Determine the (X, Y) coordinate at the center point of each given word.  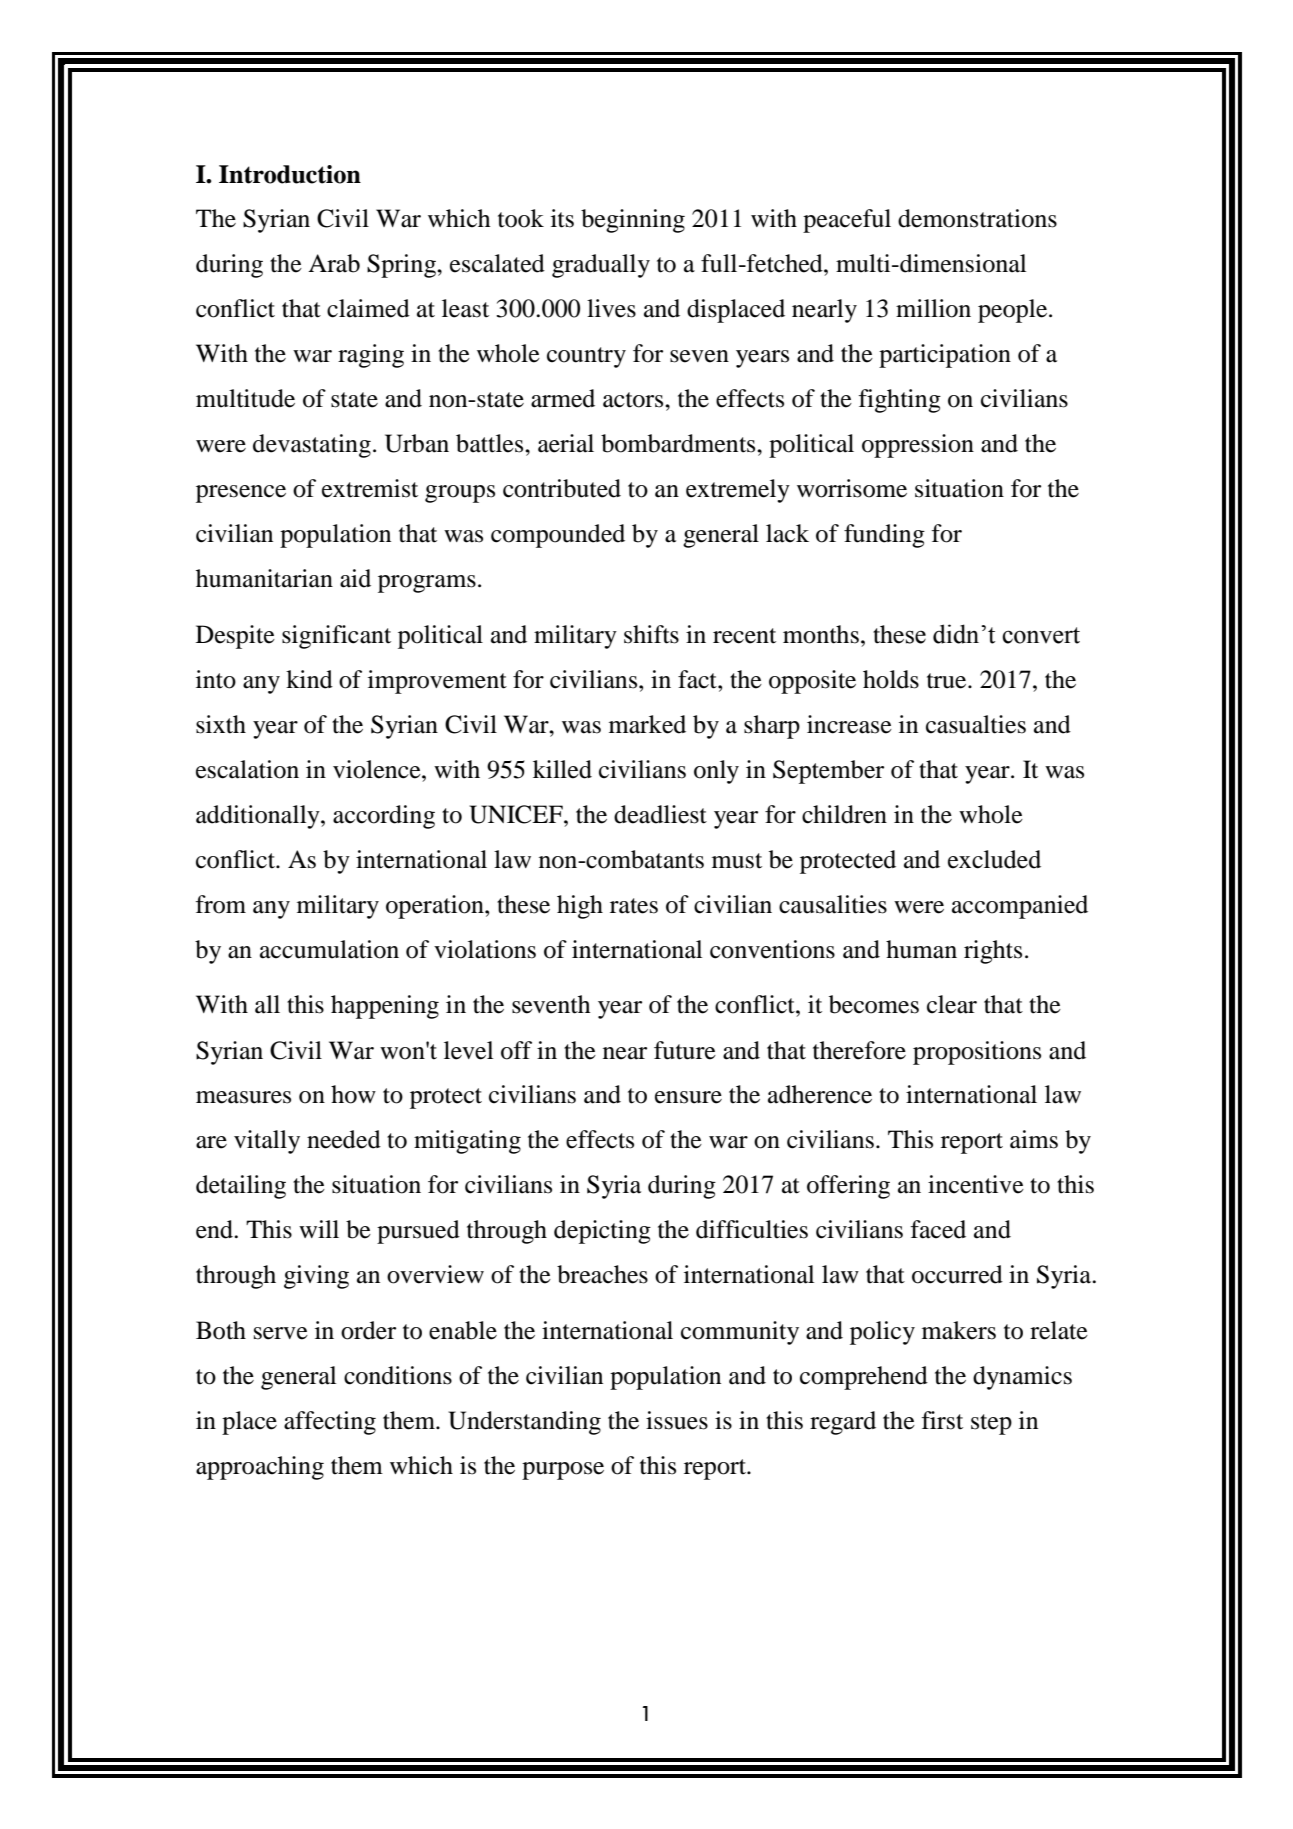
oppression (918, 446)
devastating (312, 446)
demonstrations (977, 218)
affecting (330, 1423)
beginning (633, 221)
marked (647, 724)
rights (993, 952)
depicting (602, 1232)
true (948, 681)
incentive (976, 1184)
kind (309, 679)
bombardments (679, 443)
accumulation (329, 949)
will (319, 1229)
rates (634, 906)
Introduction (290, 174)
